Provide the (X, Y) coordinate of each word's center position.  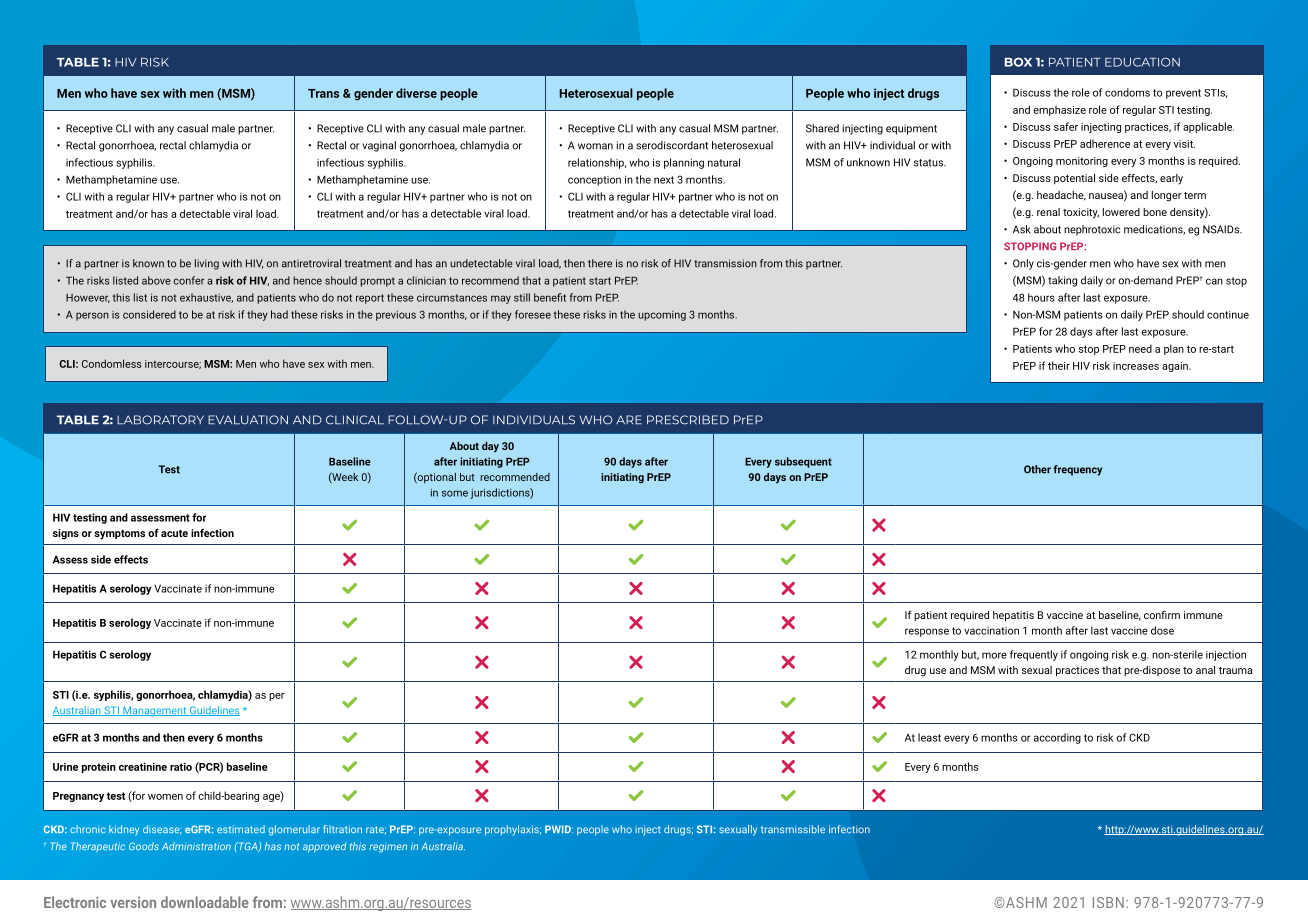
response (927, 632)
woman (595, 146)
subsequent (803, 462)
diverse (416, 93)
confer (188, 280)
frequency (1078, 470)
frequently (1034, 655)
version (133, 902)
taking (1062, 281)
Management (155, 711)
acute (174, 533)
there (600, 263)
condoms (1127, 92)
